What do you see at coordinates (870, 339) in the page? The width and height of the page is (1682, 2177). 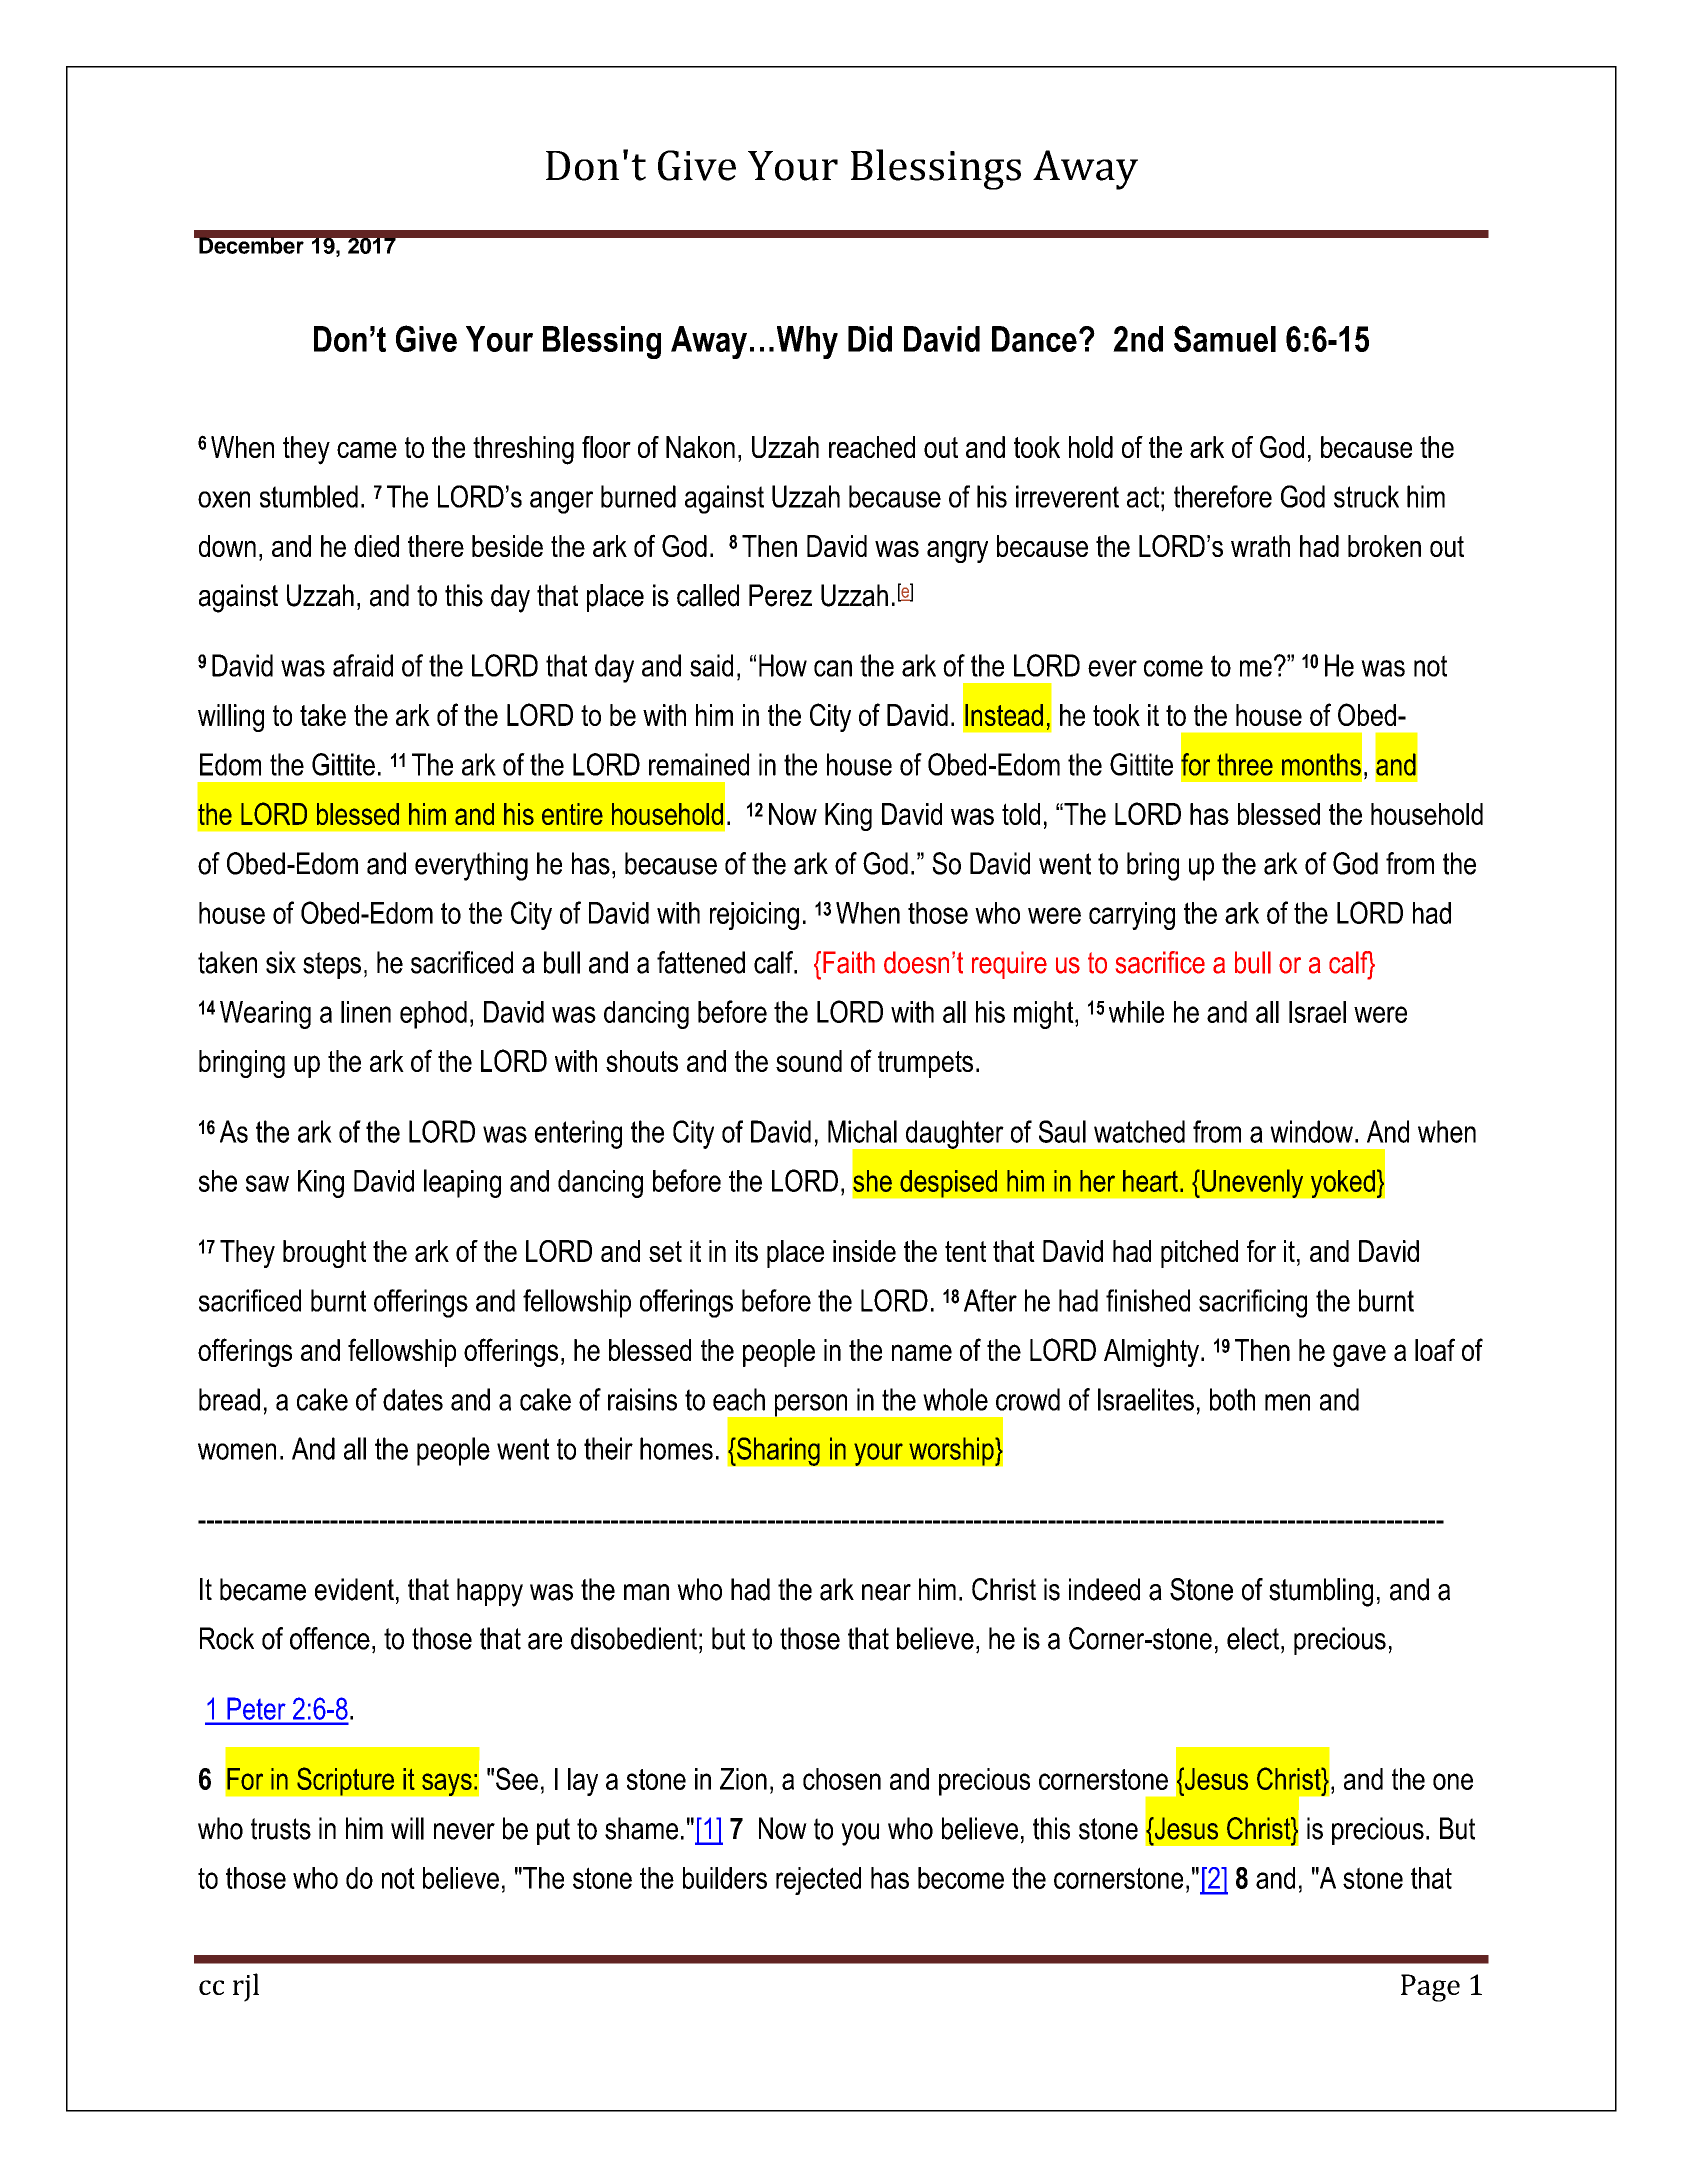 I see `Did` at bounding box center [870, 339].
